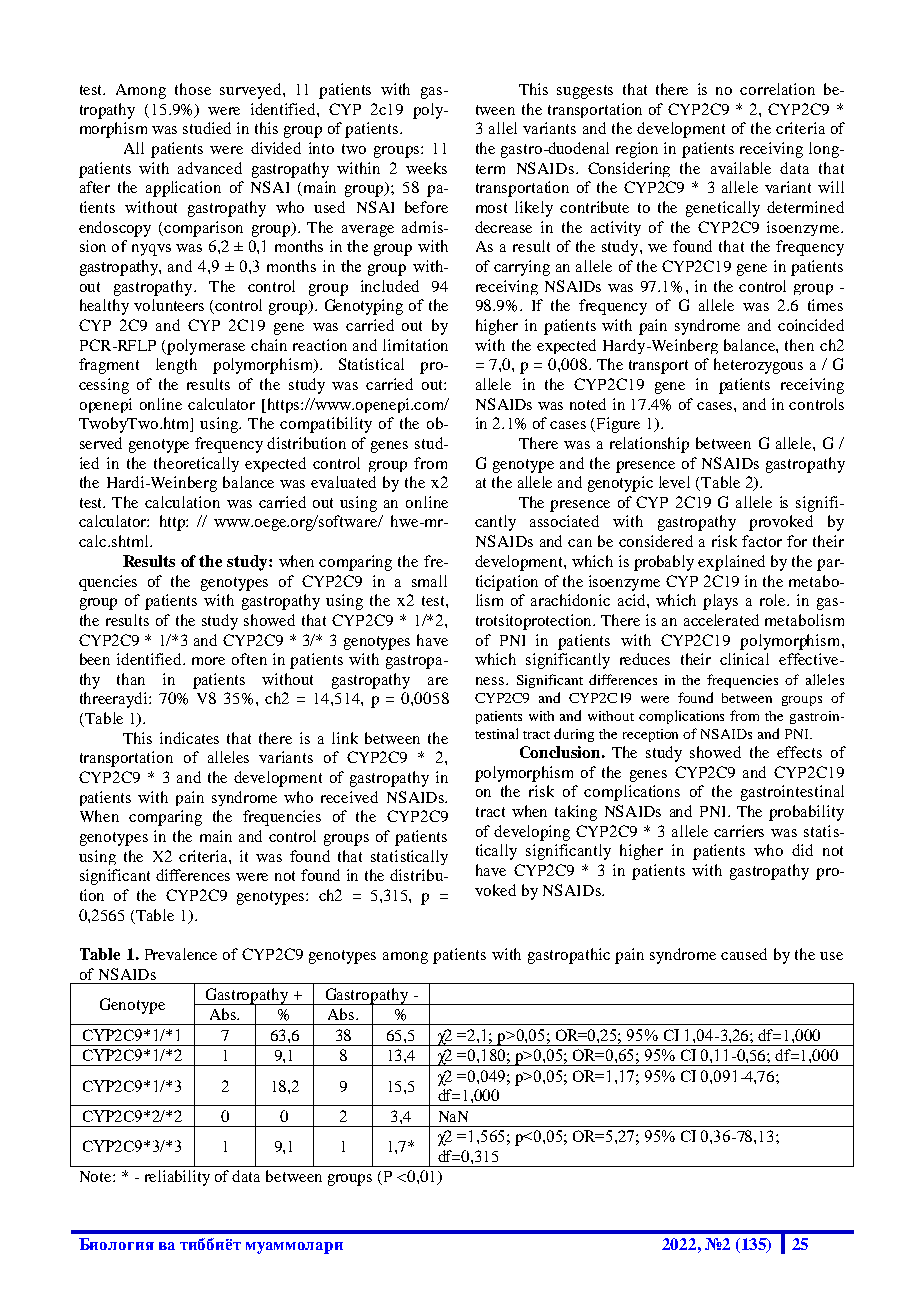  Describe the element at coordinates (189, 738) in the document. I see `indicates` at that location.
